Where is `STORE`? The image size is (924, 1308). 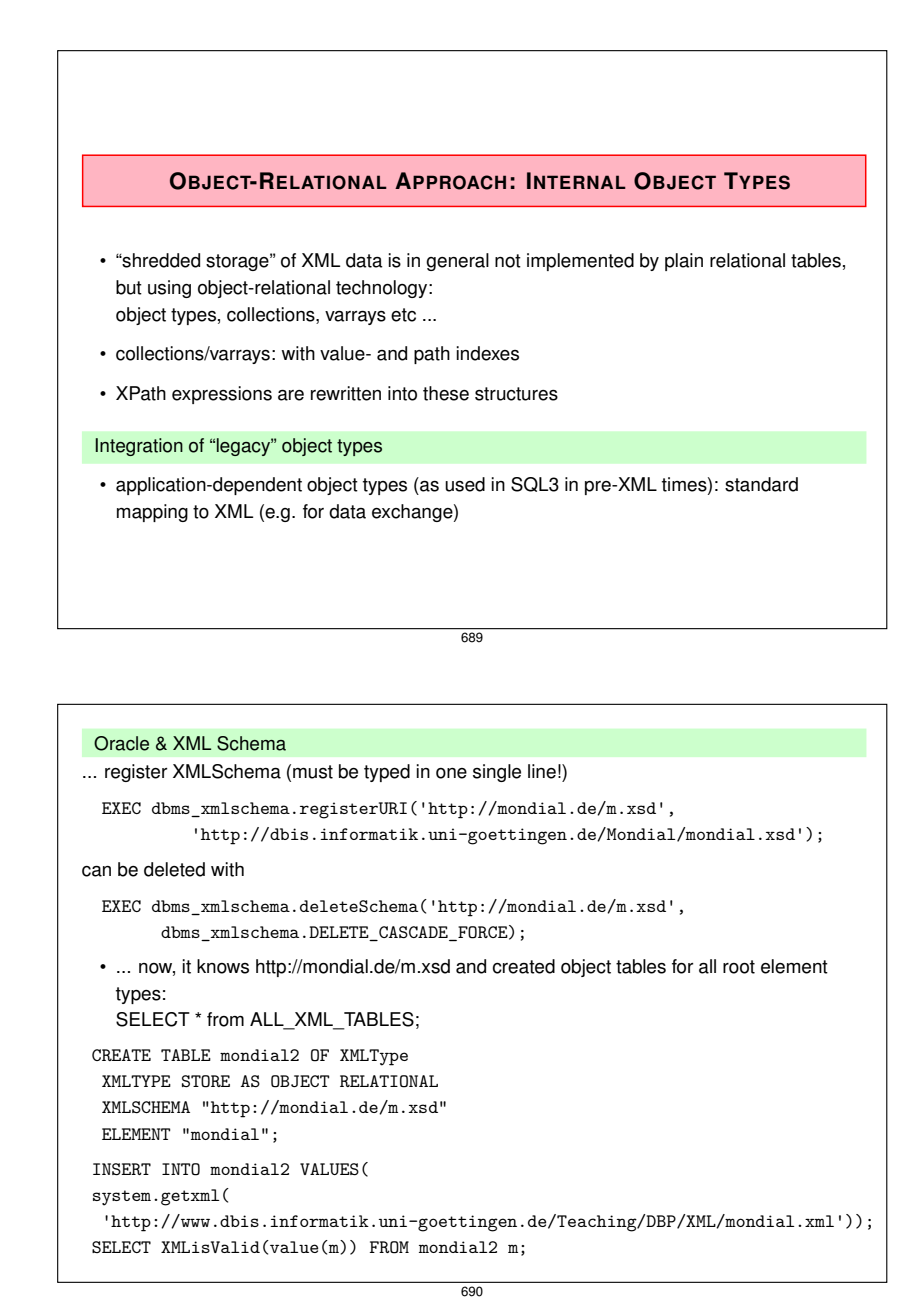
STORE is located at coordinates (206, 1081).
